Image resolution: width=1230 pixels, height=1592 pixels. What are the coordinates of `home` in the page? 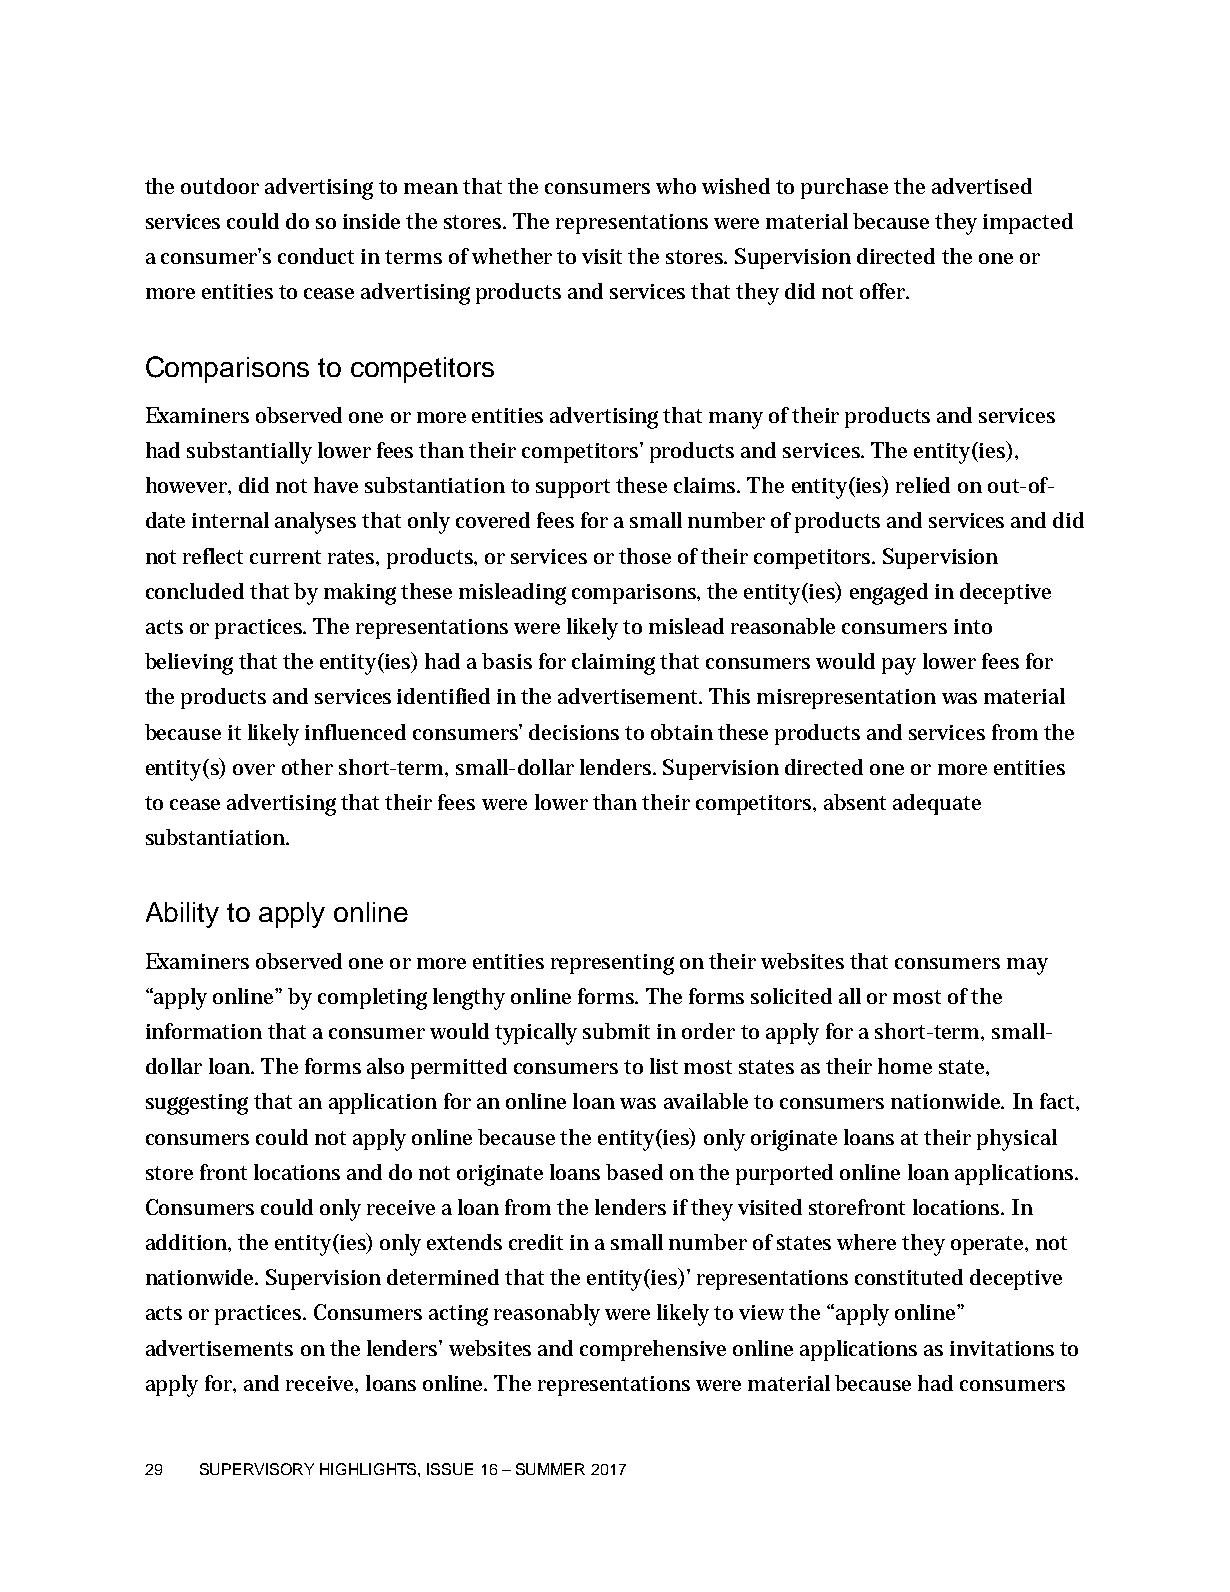 It's located at (905, 1066).
